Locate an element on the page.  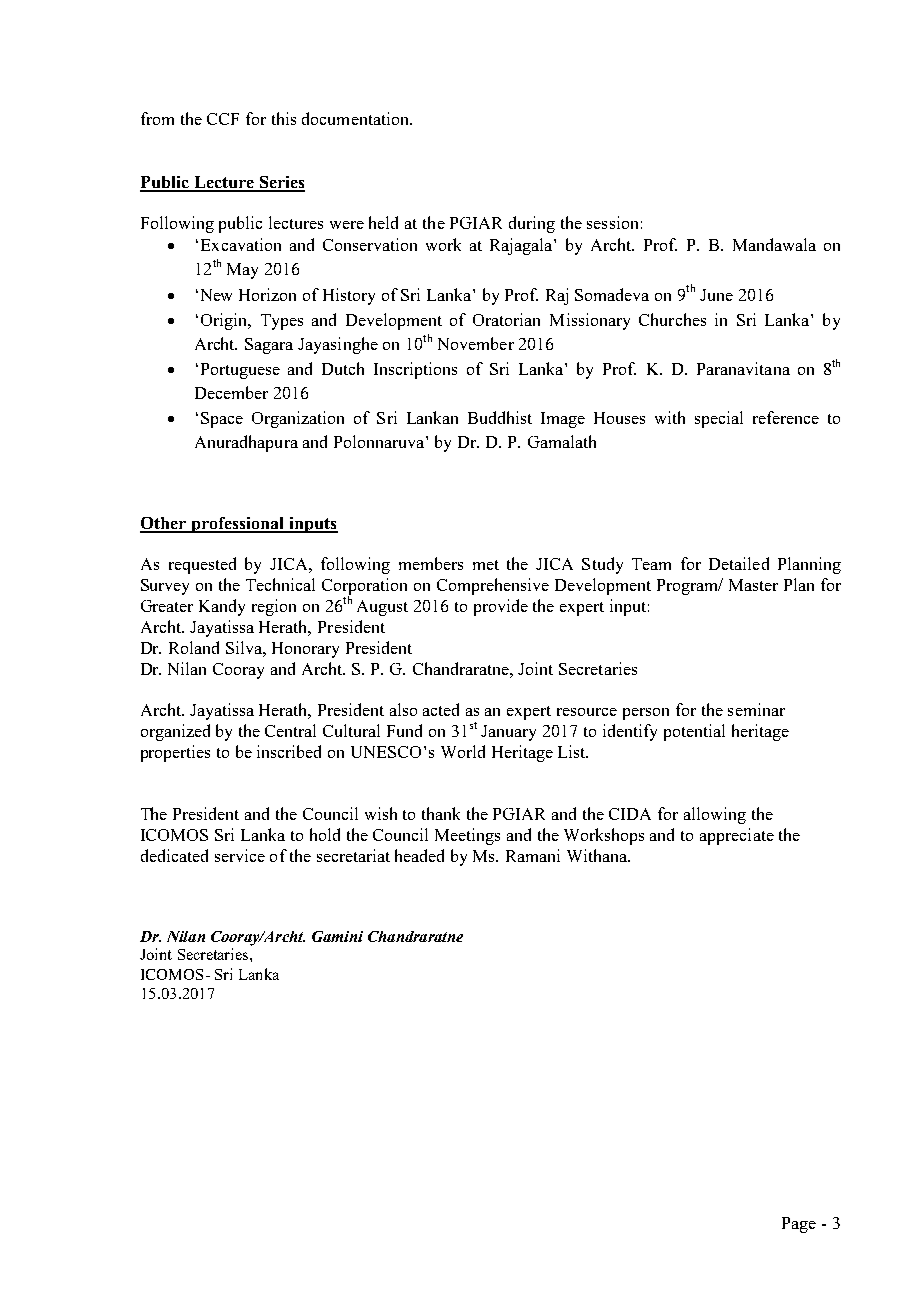
service is located at coordinates (240, 855).
